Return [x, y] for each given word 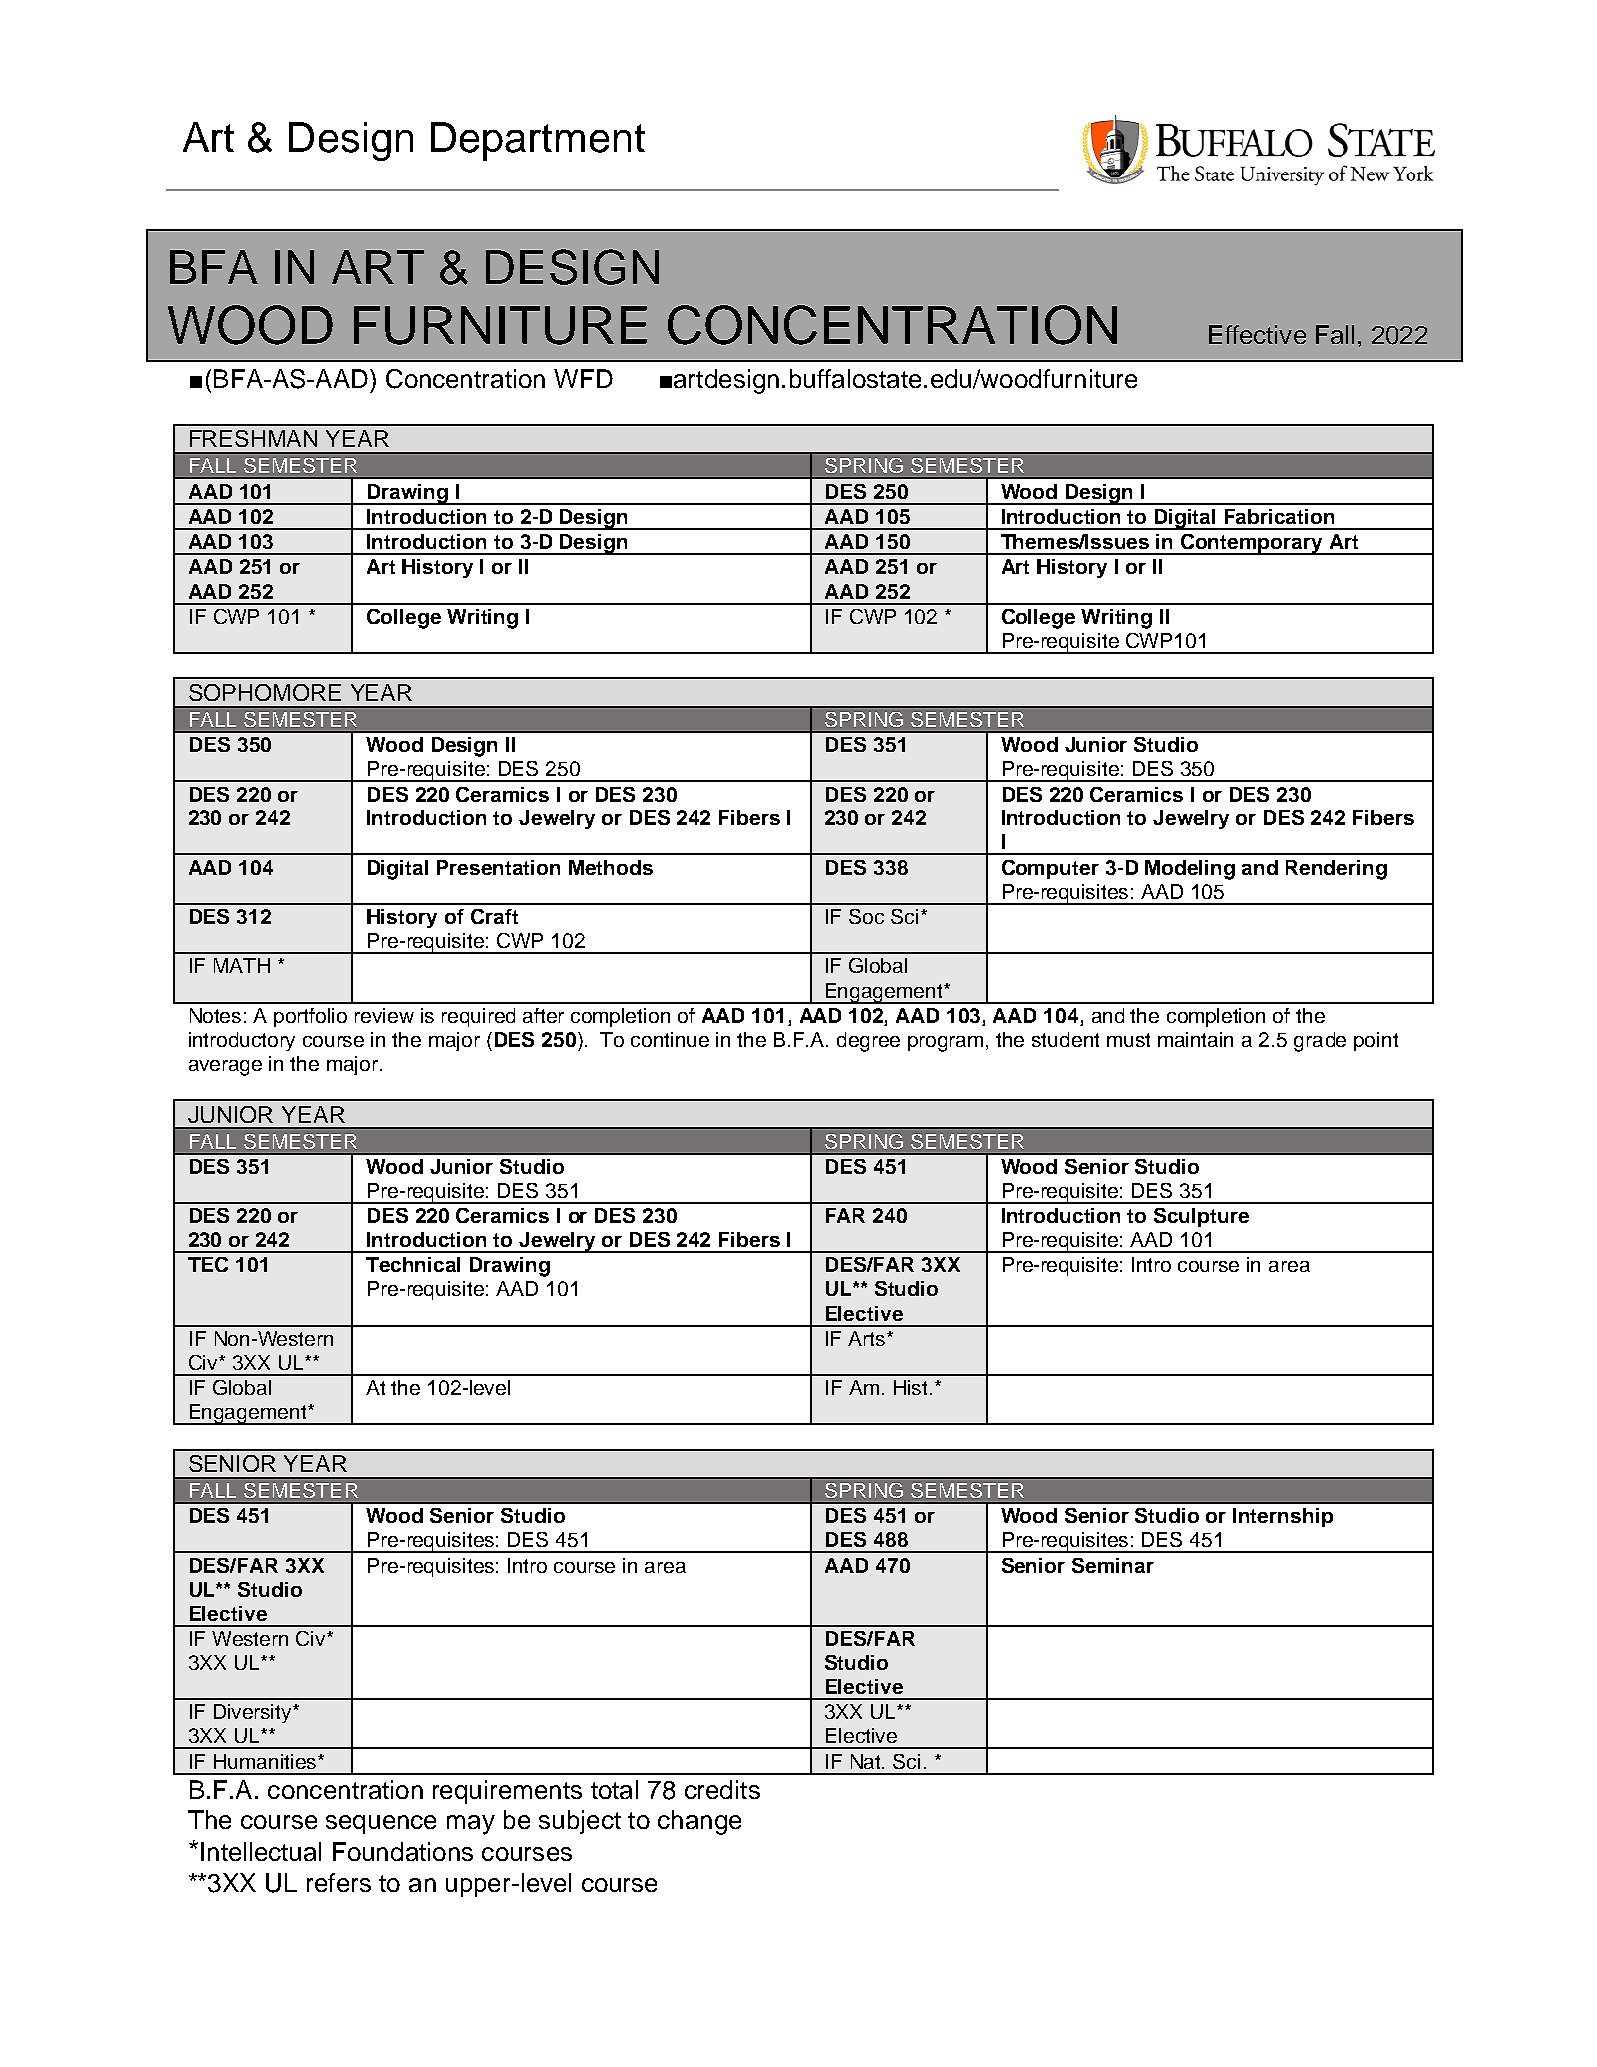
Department [538, 141]
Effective [1257, 334]
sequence [381, 1824]
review [384, 1015]
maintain [1195, 1039]
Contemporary [1252, 544]
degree [868, 1042]
